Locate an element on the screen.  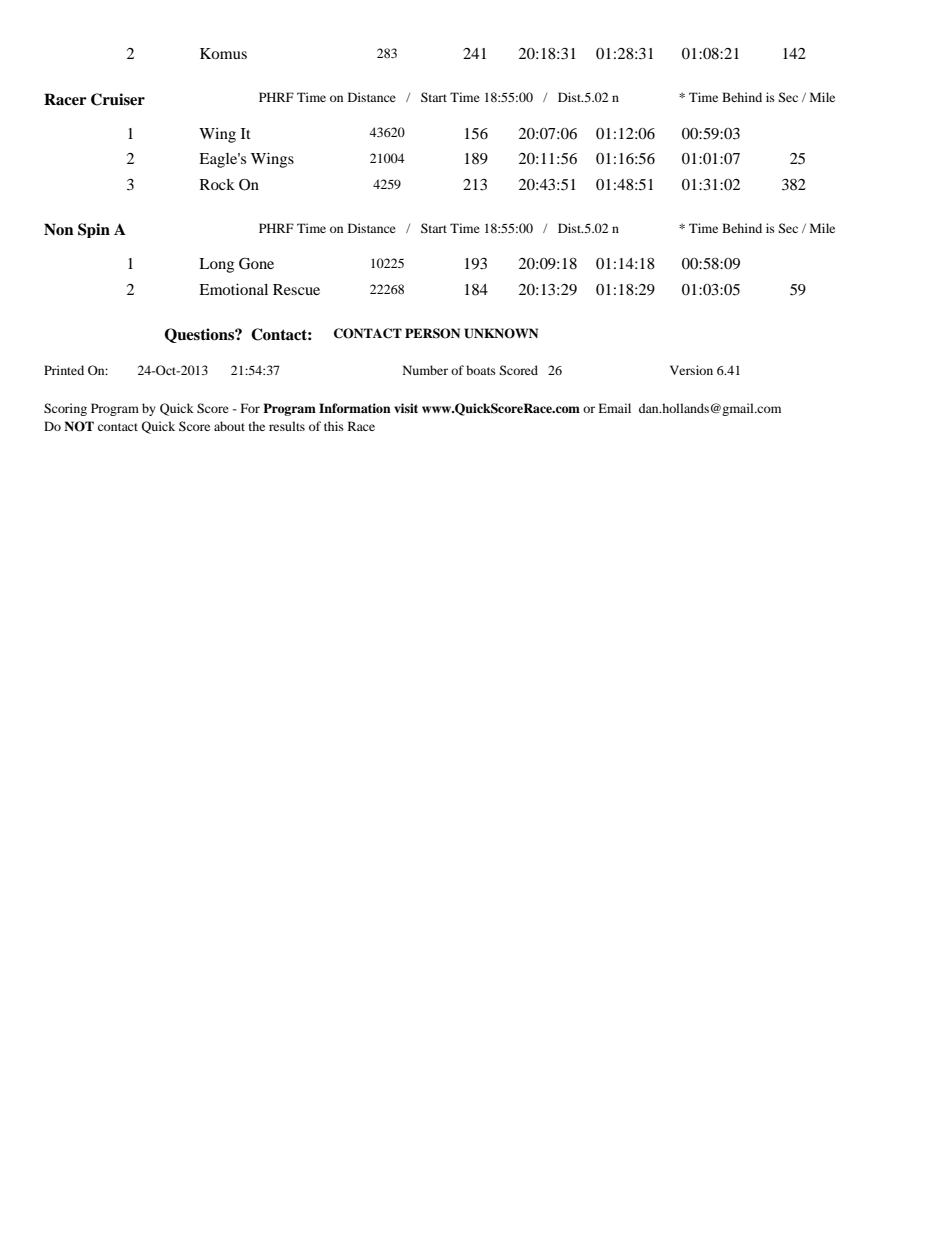
Rock is located at coordinates (217, 184).
